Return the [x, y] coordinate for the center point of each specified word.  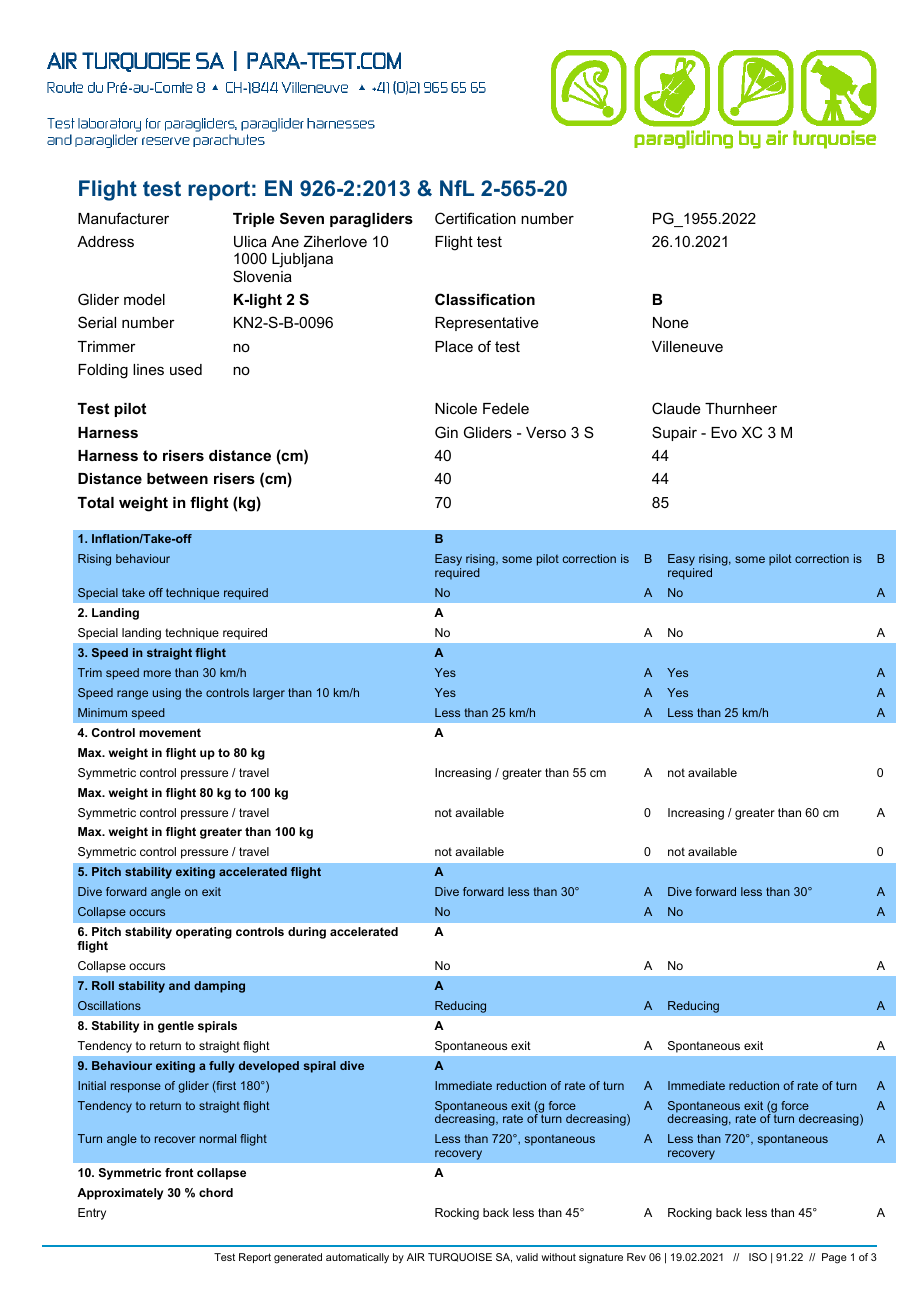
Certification [475, 218]
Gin [446, 432]
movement [170, 732]
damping [219, 987]
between [177, 478]
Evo [724, 432]
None [671, 322]
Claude [676, 408]
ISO [758, 1257]
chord [216, 1192]
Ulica [250, 241]
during [307, 933]
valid [527, 1257]
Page [834, 1258]
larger [269, 694]
